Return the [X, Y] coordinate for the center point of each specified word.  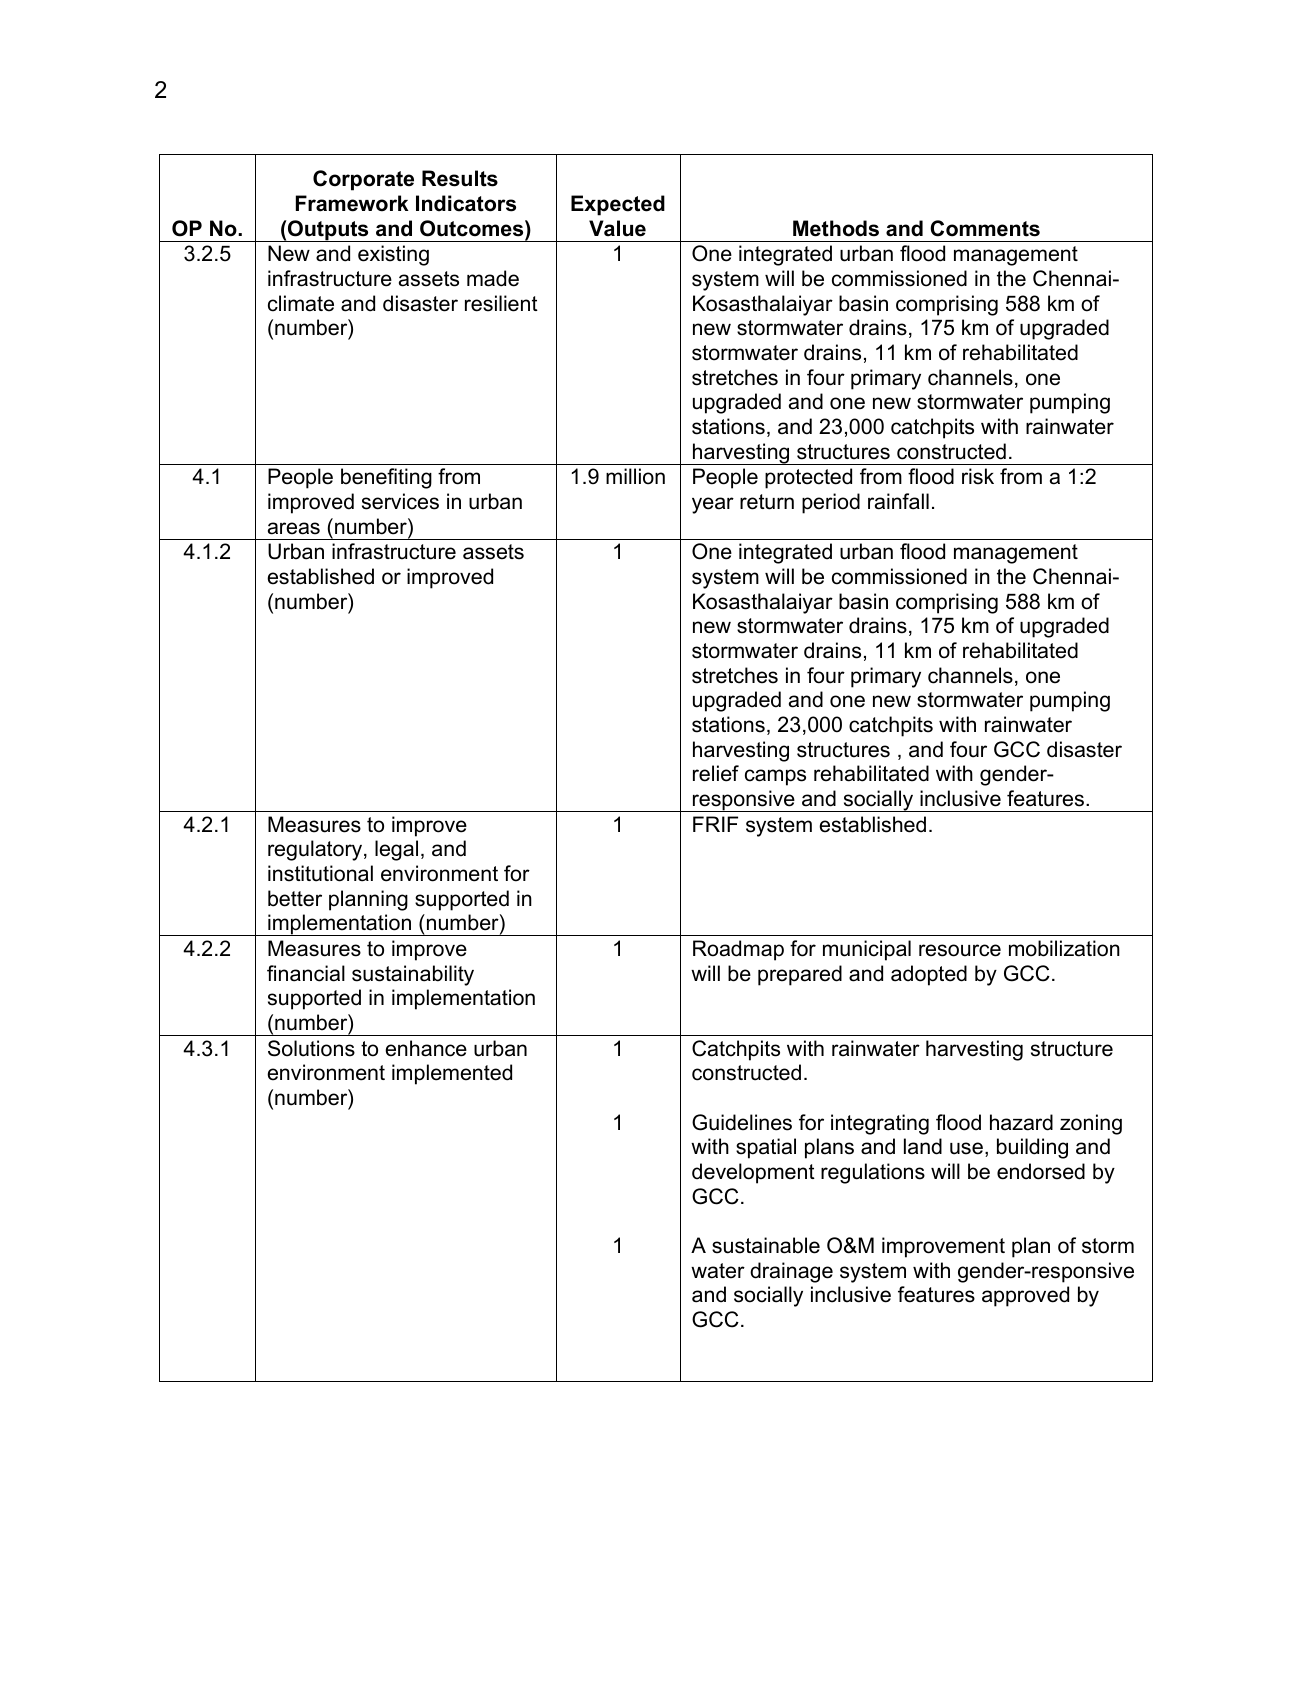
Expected [618, 205]
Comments [985, 228]
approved [1025, 1296]
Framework [352, 203]
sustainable [766, 1245]
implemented [452, 1074]
